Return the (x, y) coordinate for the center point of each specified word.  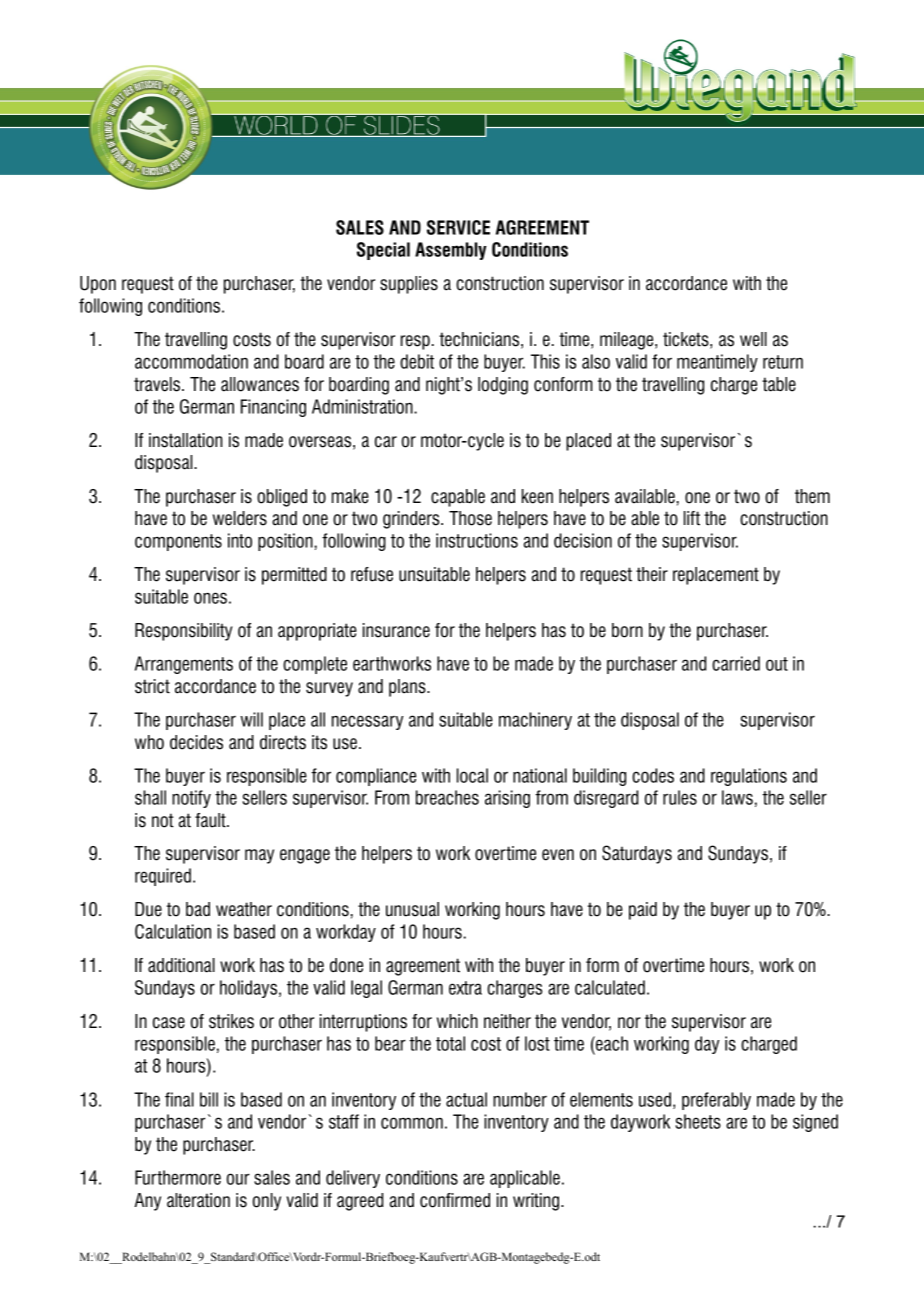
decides (196, 742)
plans (408, 688)
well (753, 339)
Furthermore (178, 1177)
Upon (98, 285)
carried (736, 663)
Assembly (451, 251)
